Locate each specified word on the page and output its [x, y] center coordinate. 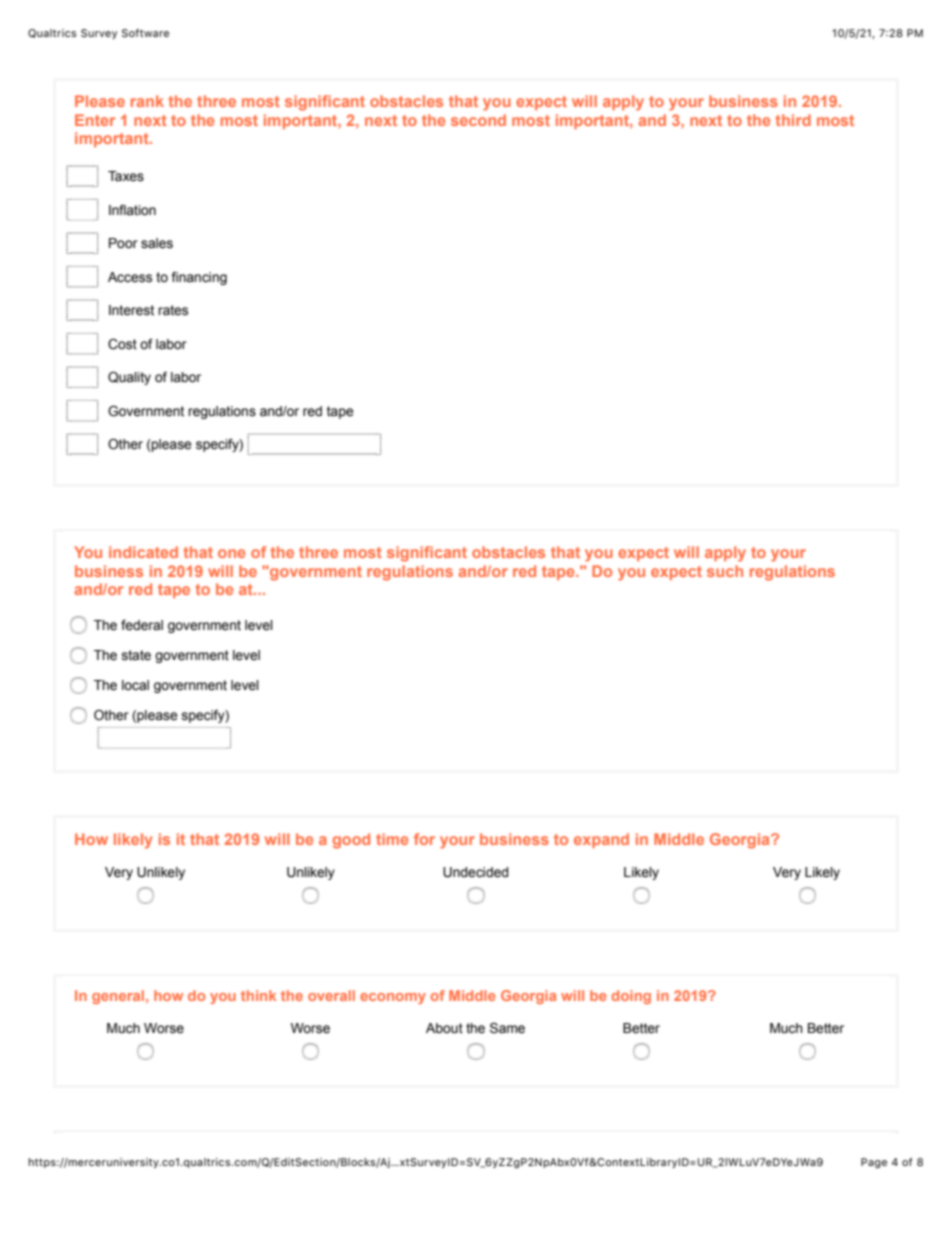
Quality [129, 378]
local [135, 685]
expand [601, 840]
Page [874, 1163]
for [424, 839]
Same [507, 1028]
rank [147, 101]
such [725, 571]
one [231, 553]
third [793, 120]
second [478, 120]
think [258, 995]
